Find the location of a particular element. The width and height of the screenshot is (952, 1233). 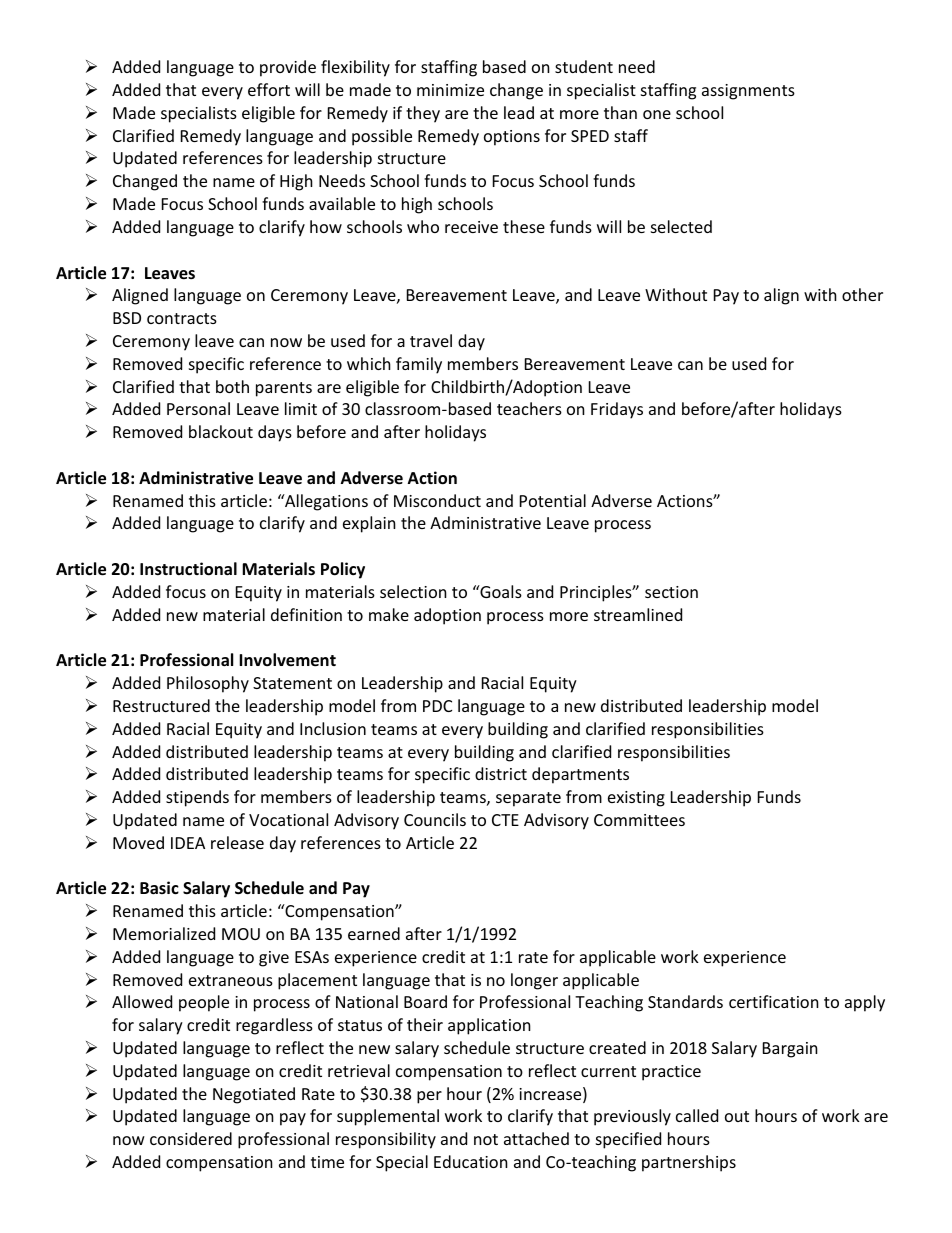

other is located at coordinates (862, 294).
